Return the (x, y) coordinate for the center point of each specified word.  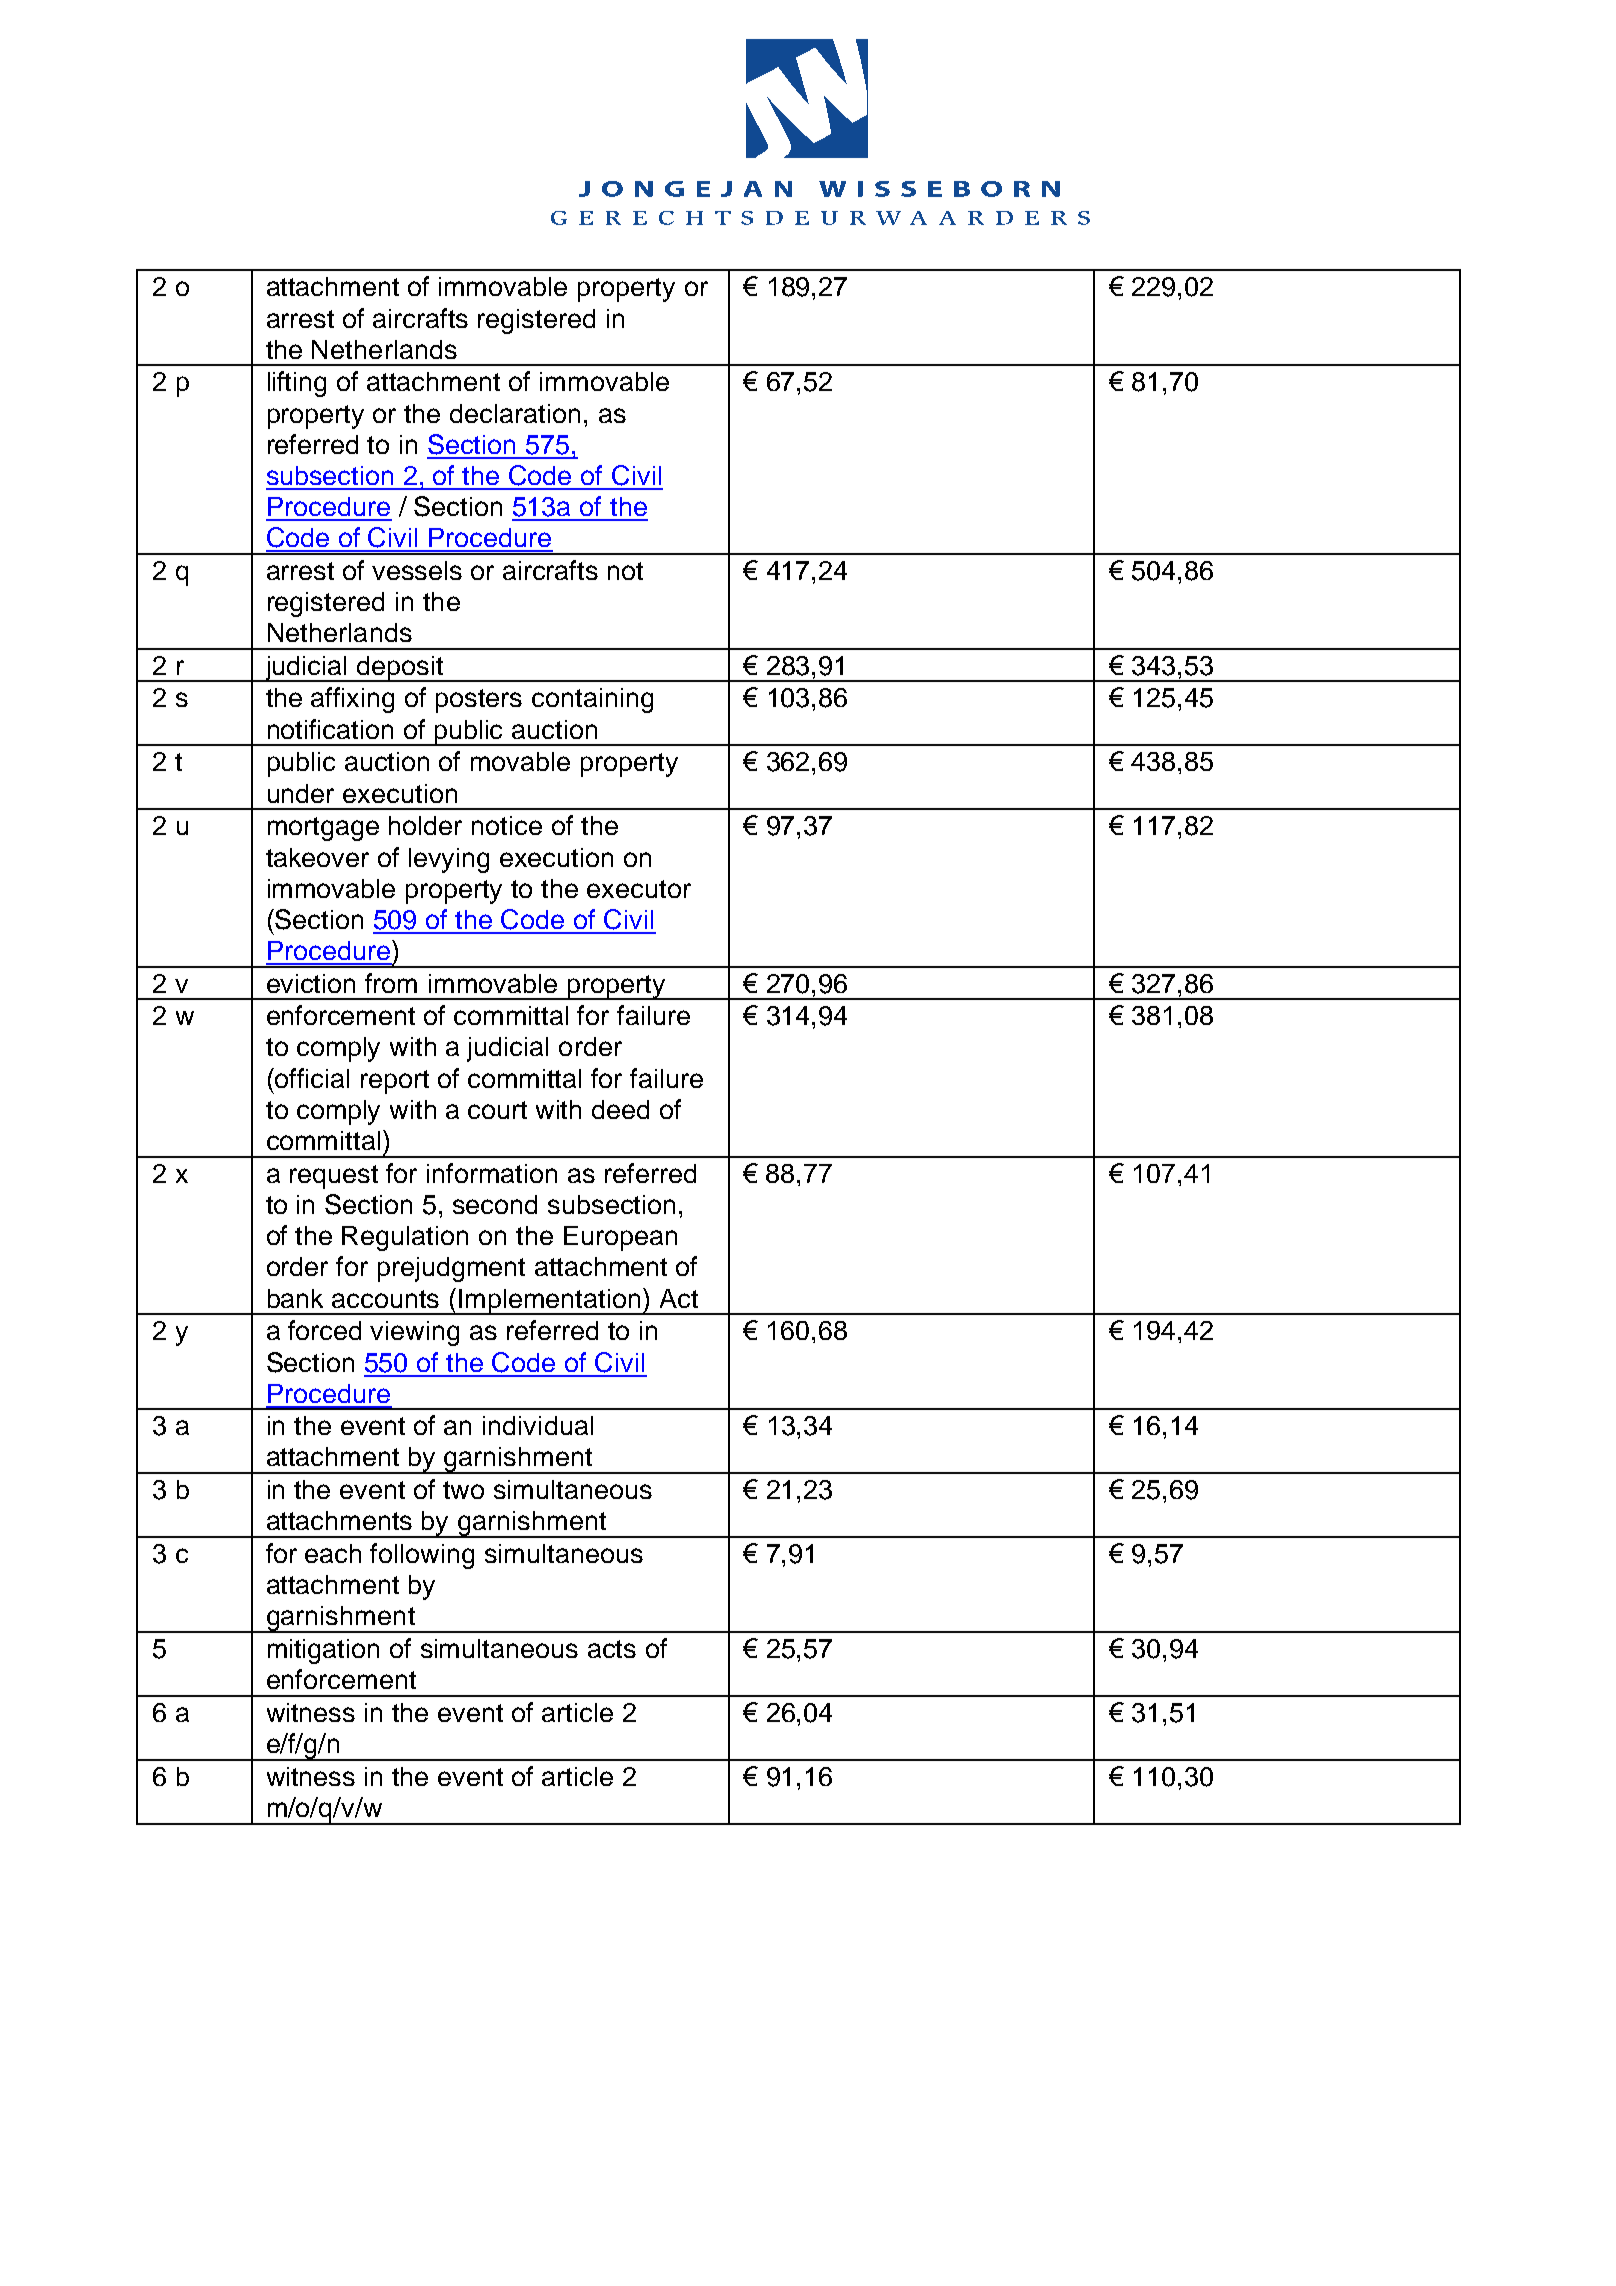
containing (592, 700)
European (620, 1238)
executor (639, 889)
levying (449, 860)
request (334, 1177)
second (495, 1204)
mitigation (323, 1651)
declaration (515, 413)
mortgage (323, 829)
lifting (297, 384)
